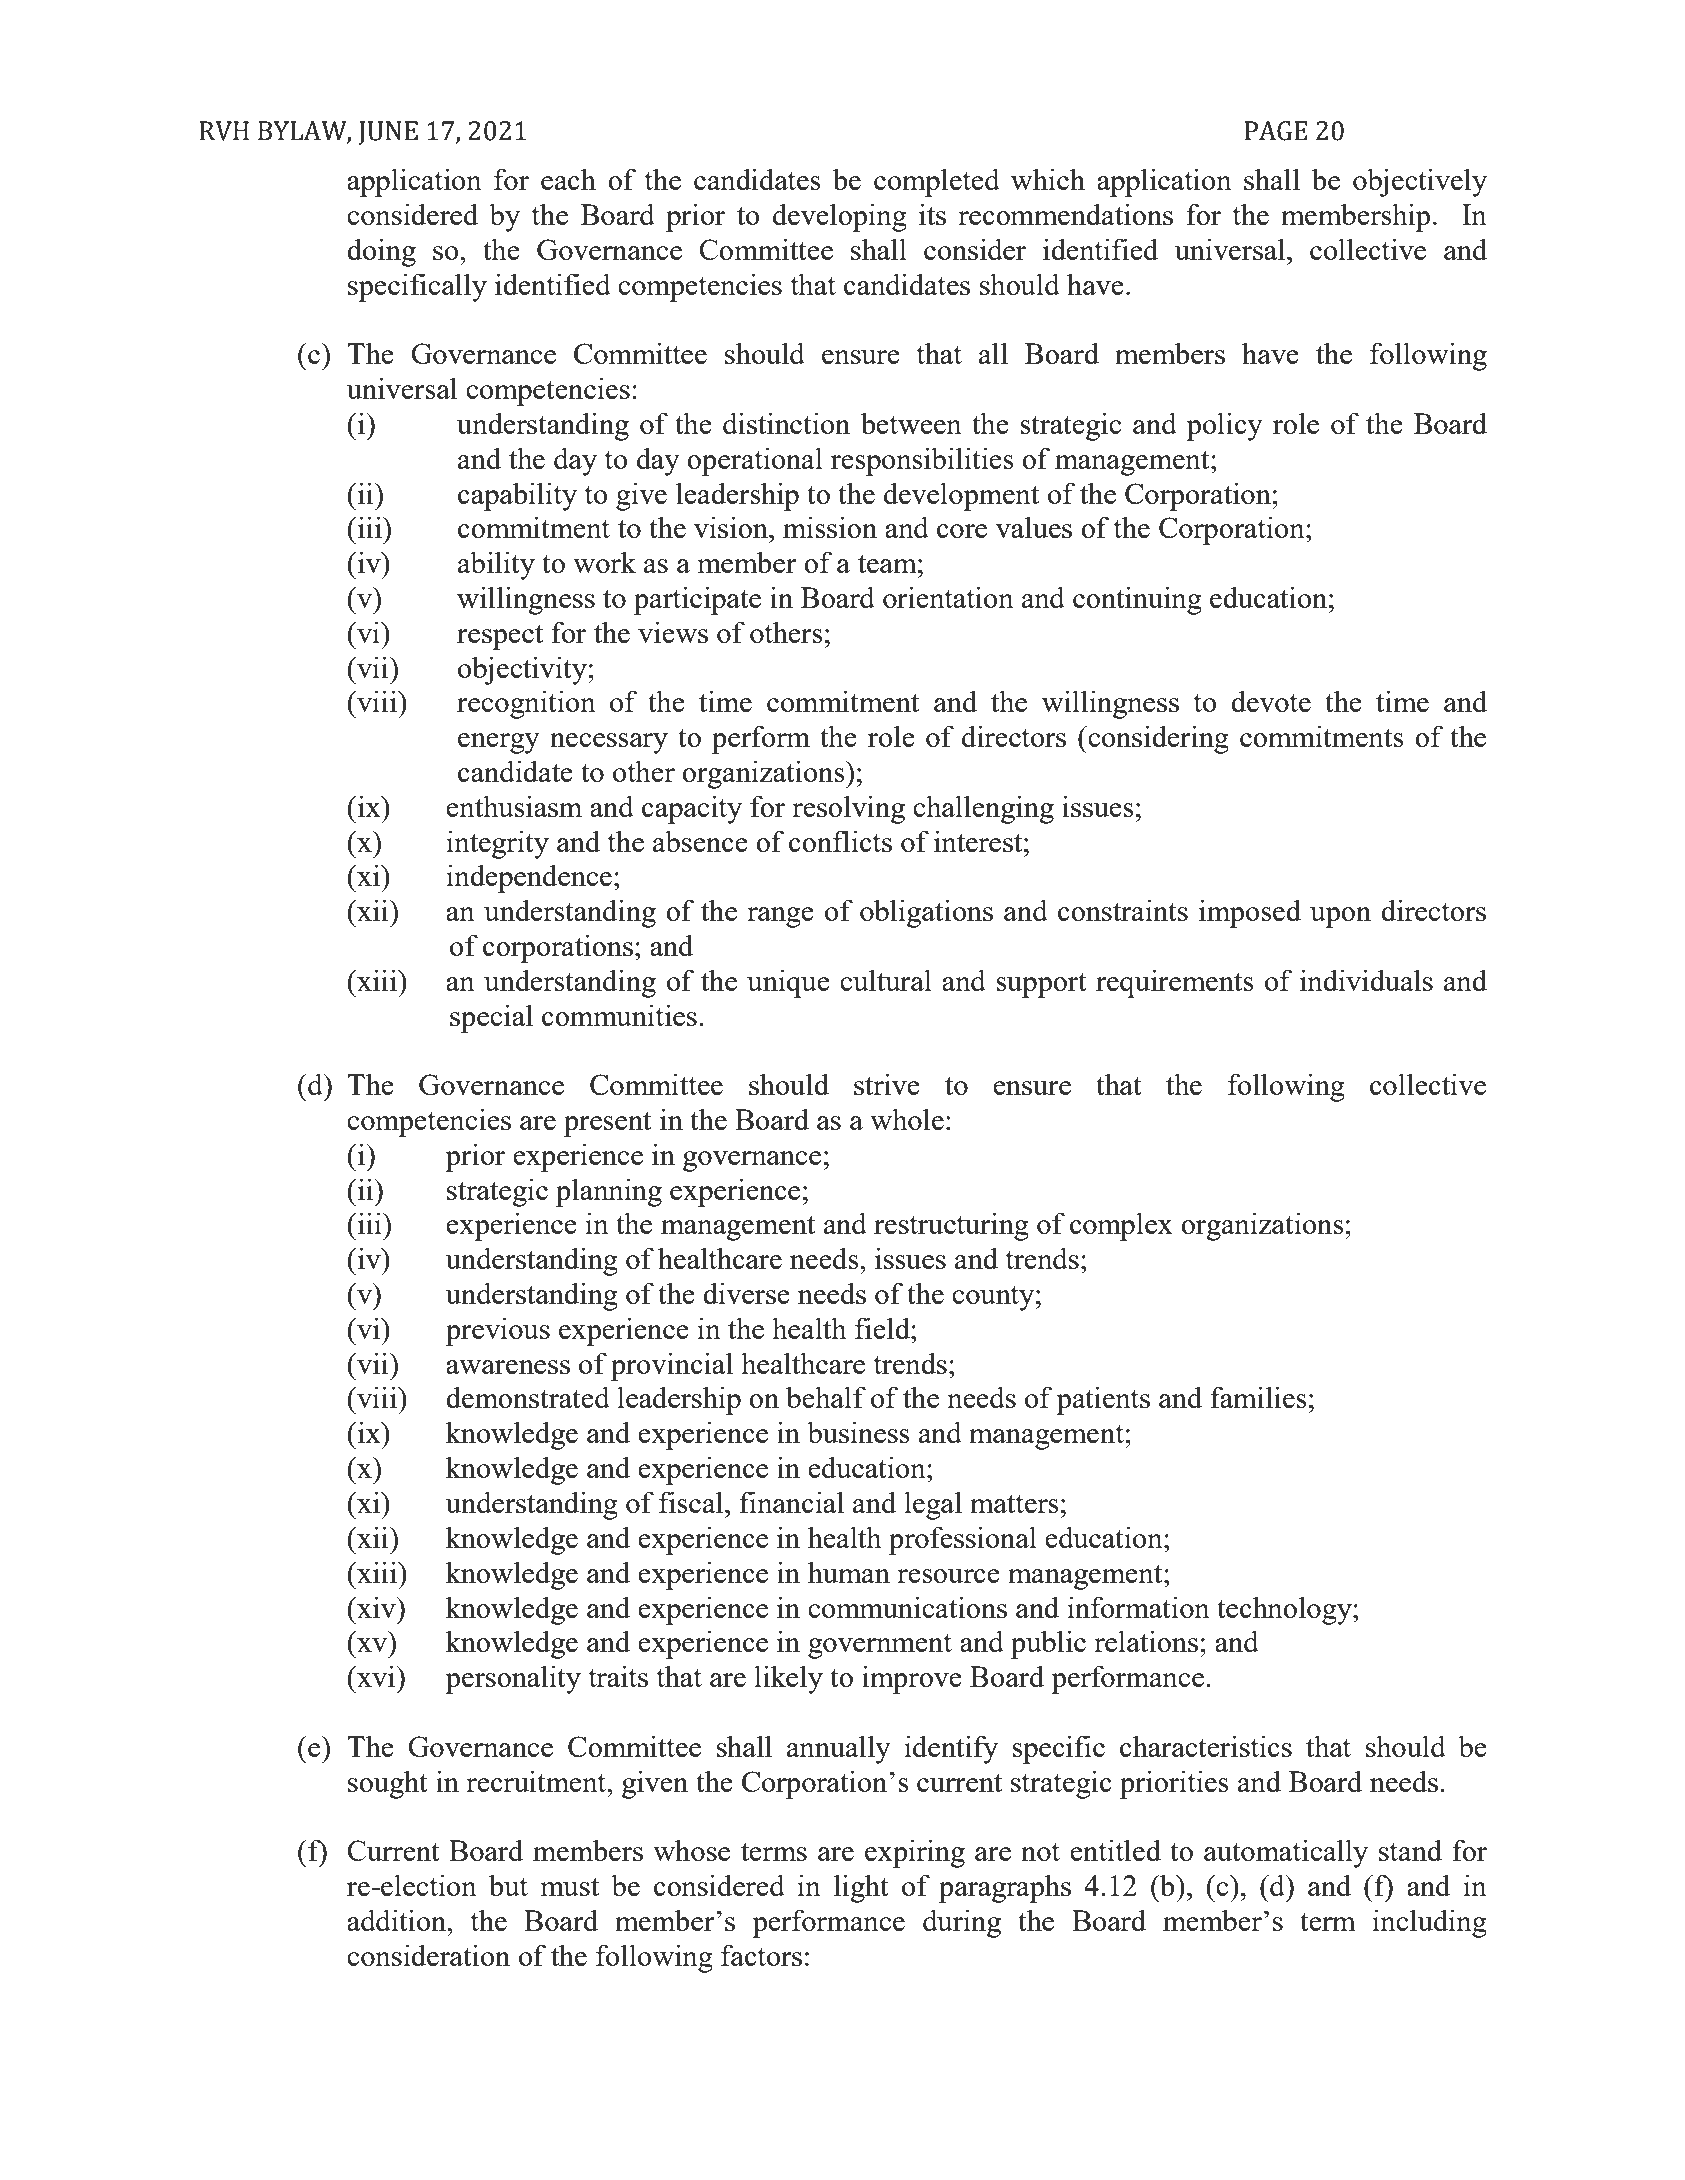  What do you see at coordinates (887, 1084) in the image?
I see `strive` at bounding box center [887, 1084].
